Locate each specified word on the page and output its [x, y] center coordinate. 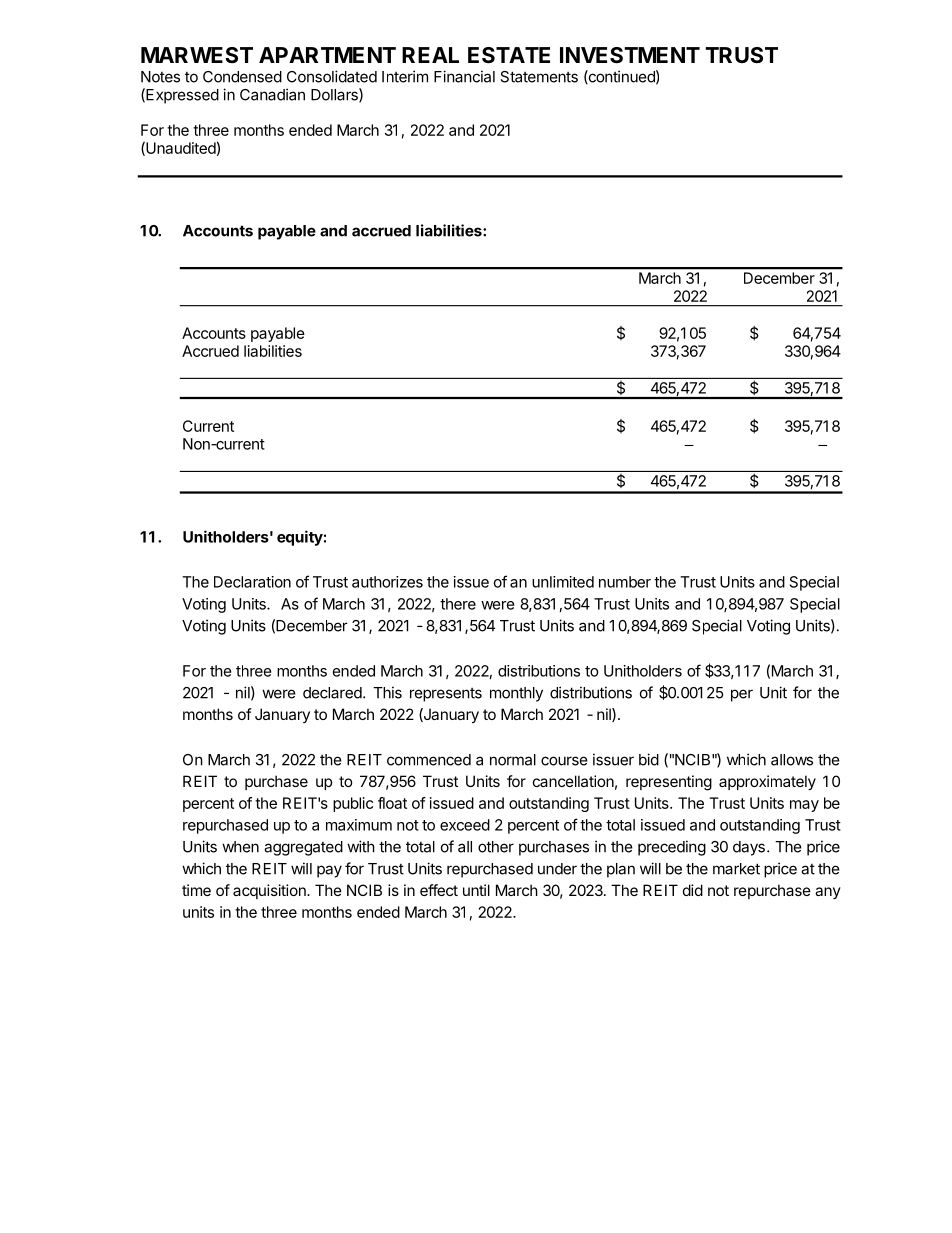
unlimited [563, 582]
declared [333, 693]
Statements [539, 77]
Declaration [252, 582]
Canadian [272, 94]
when [240, 847]
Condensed [242, 77]
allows [792, 760]
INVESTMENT [630, 55]
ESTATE [509, 55]
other [496, 847]
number [625, 582]
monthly [516, 694]
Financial [464, 76]
